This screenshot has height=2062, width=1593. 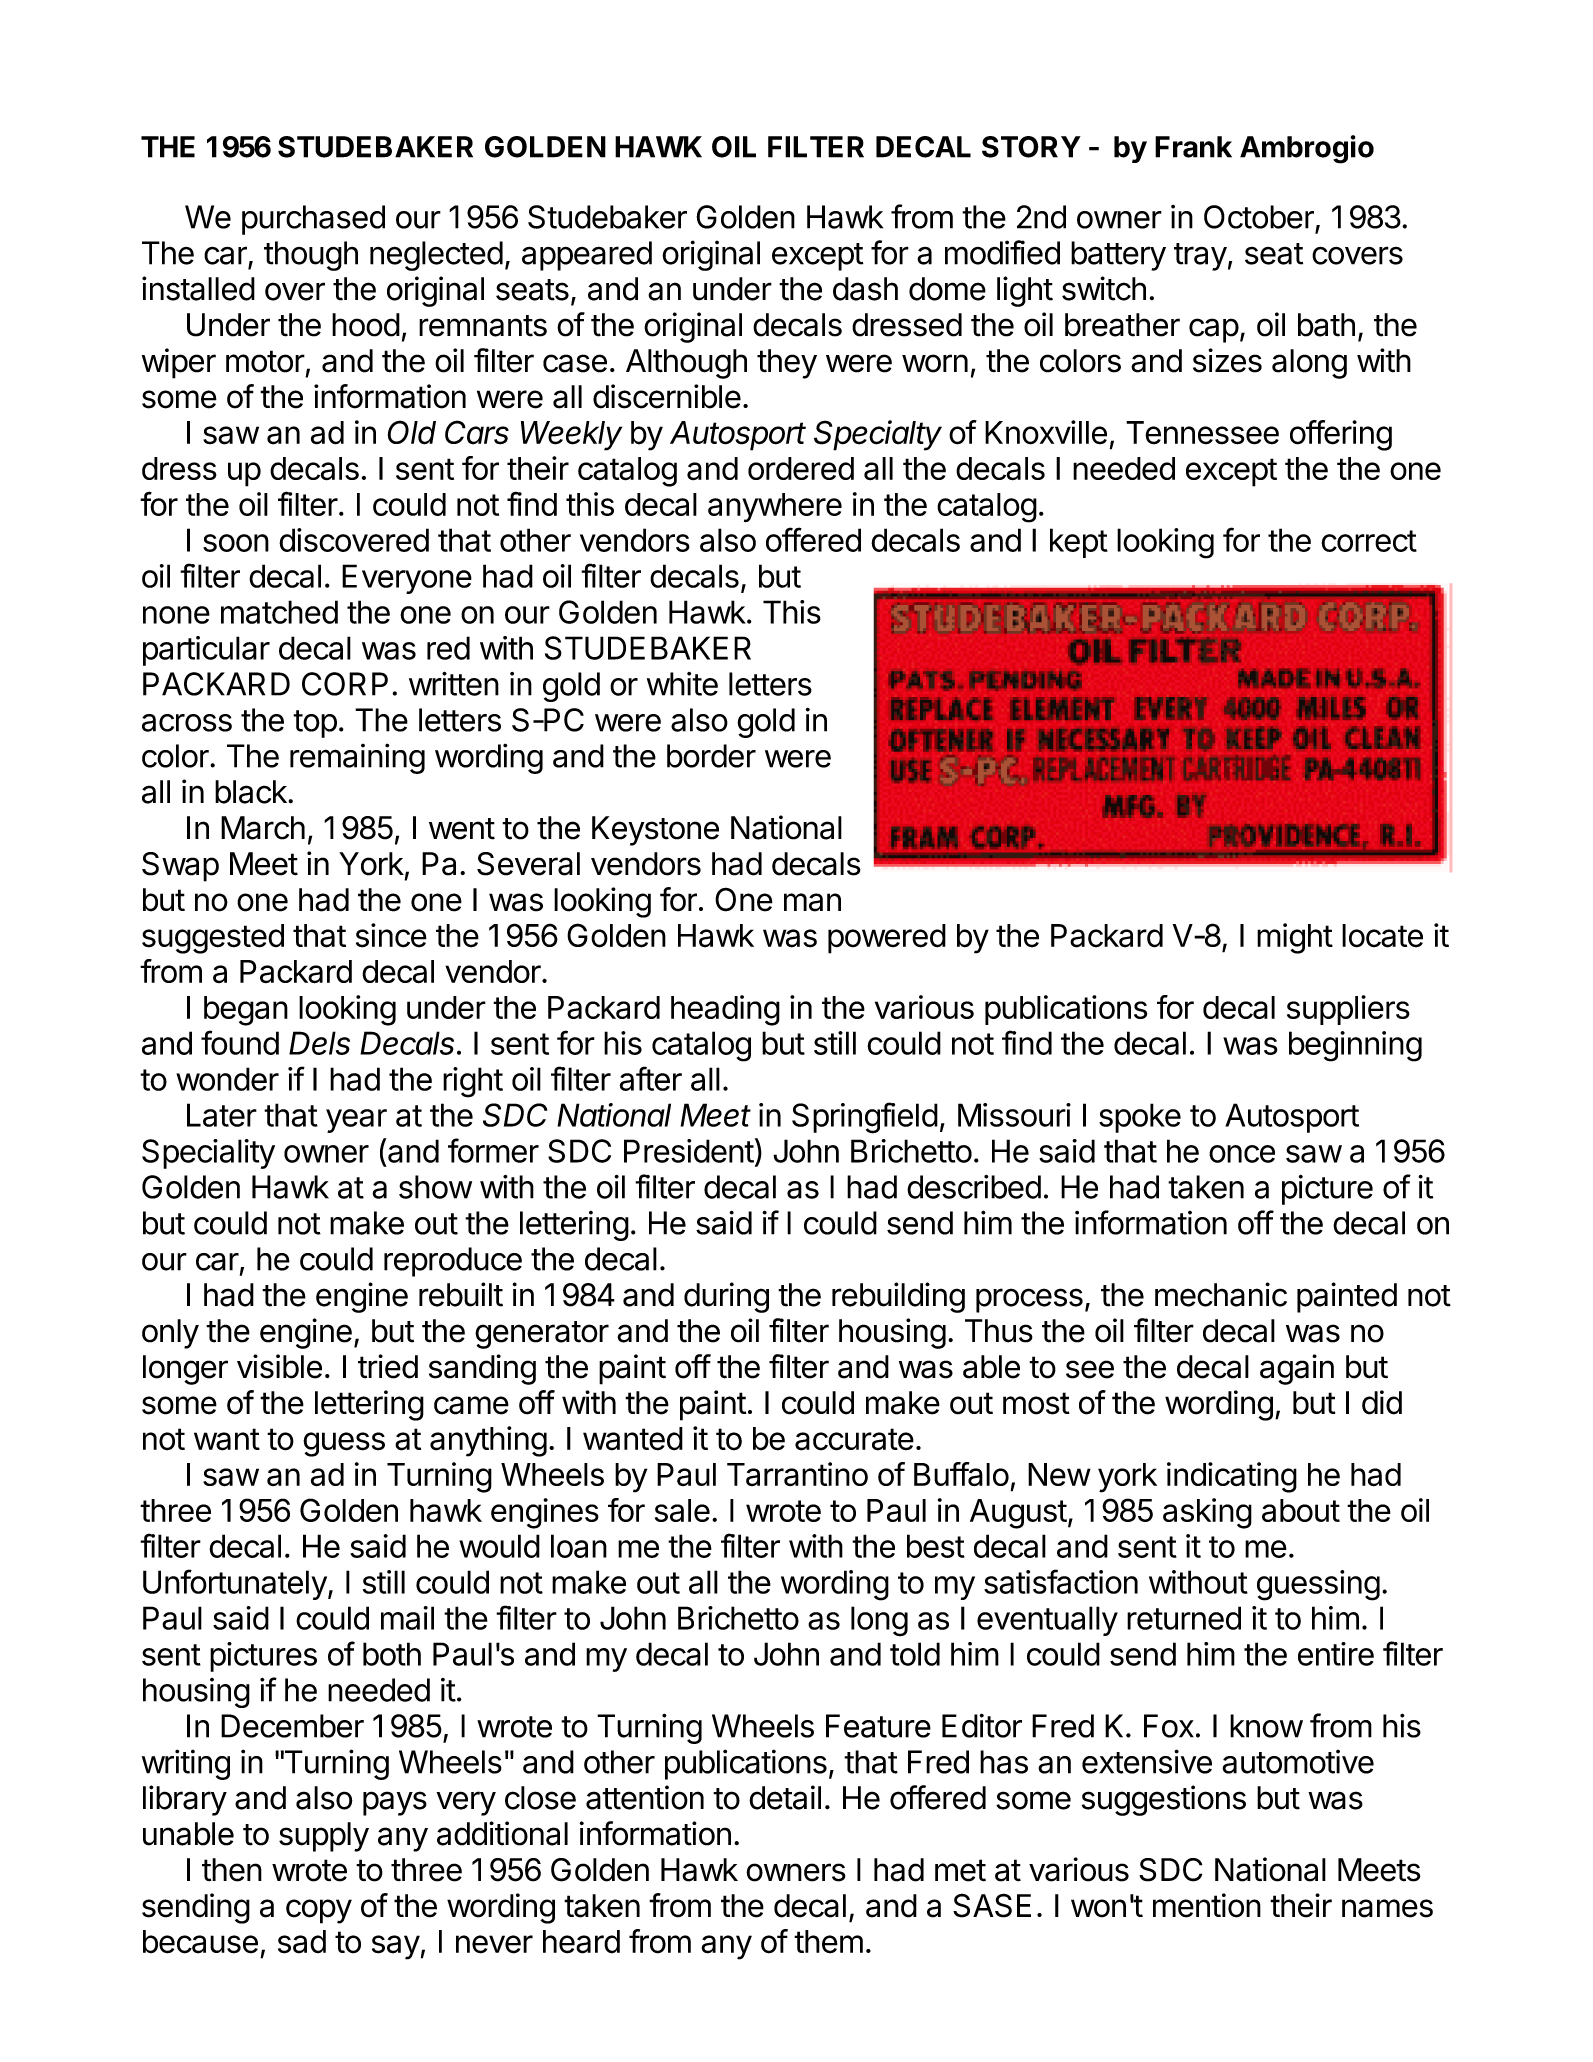 I want to click on anywhere, so click(x=775, y=507).
